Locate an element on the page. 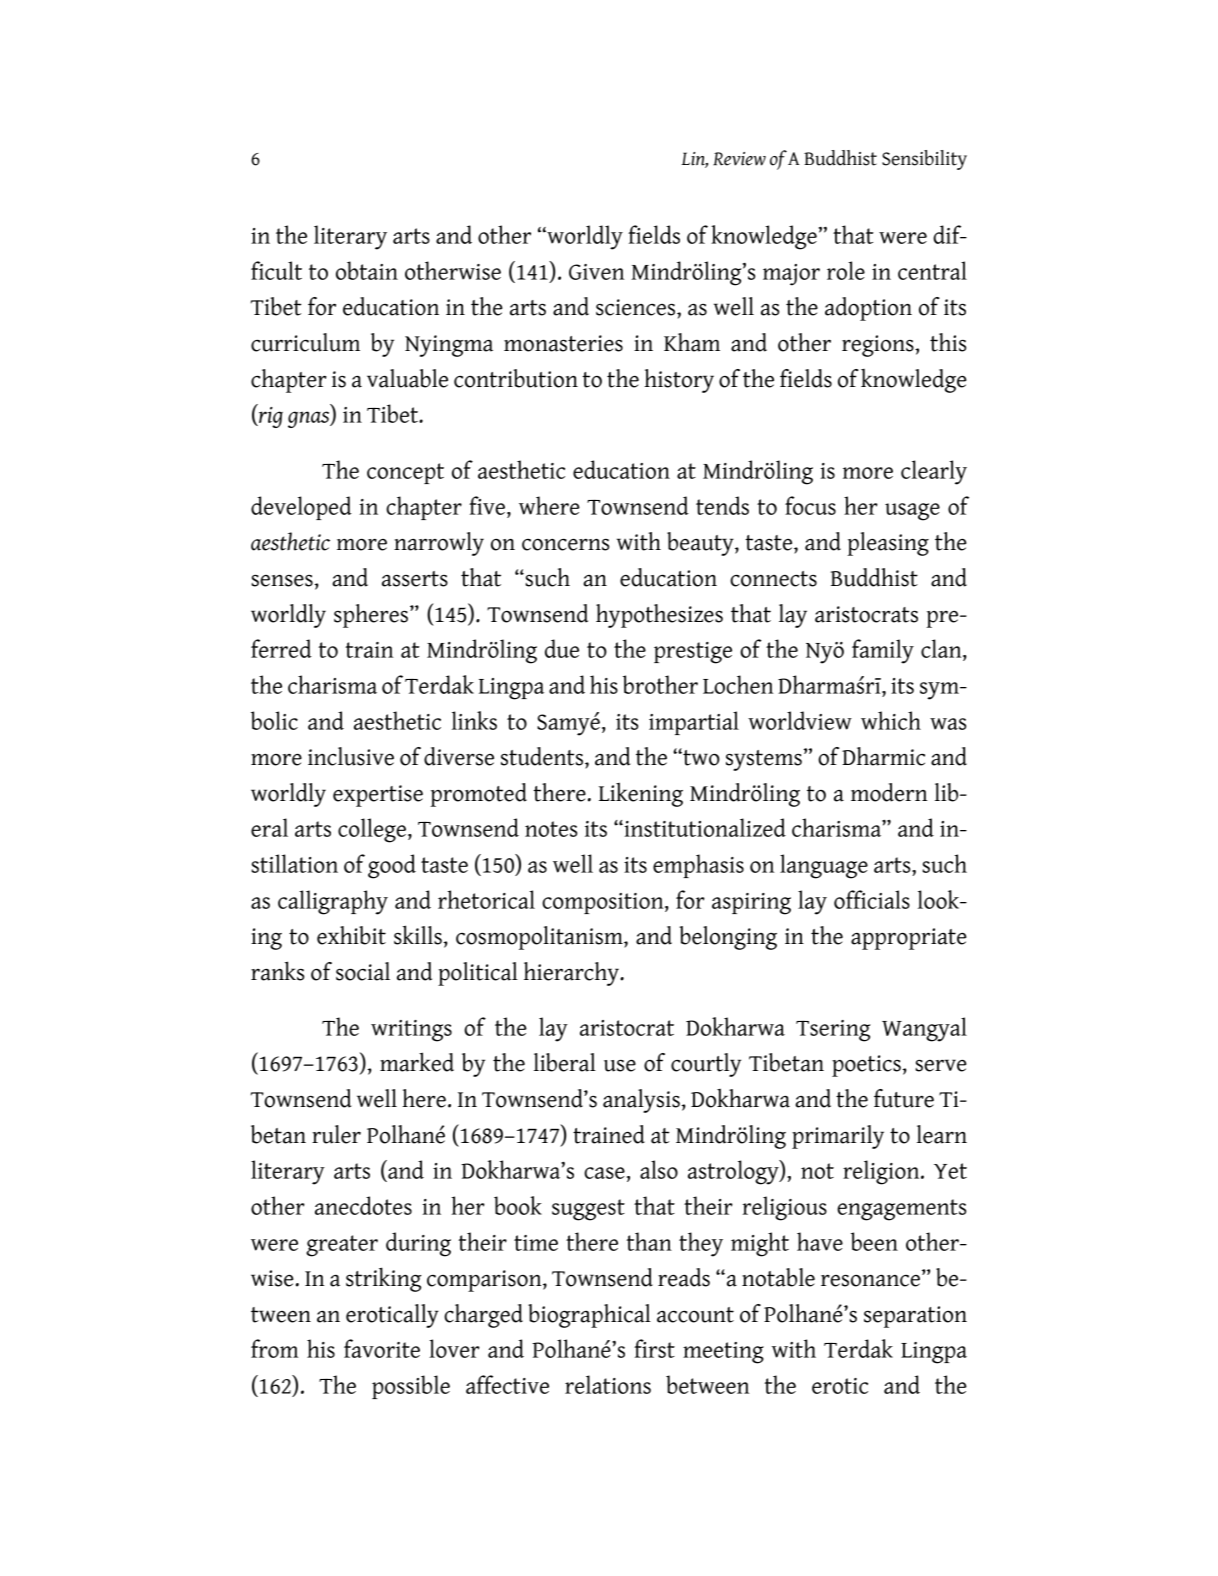 Image resolution: width=1218 pixels, height=1576 pixels. favorite is located at coordinates (382, 1348).
